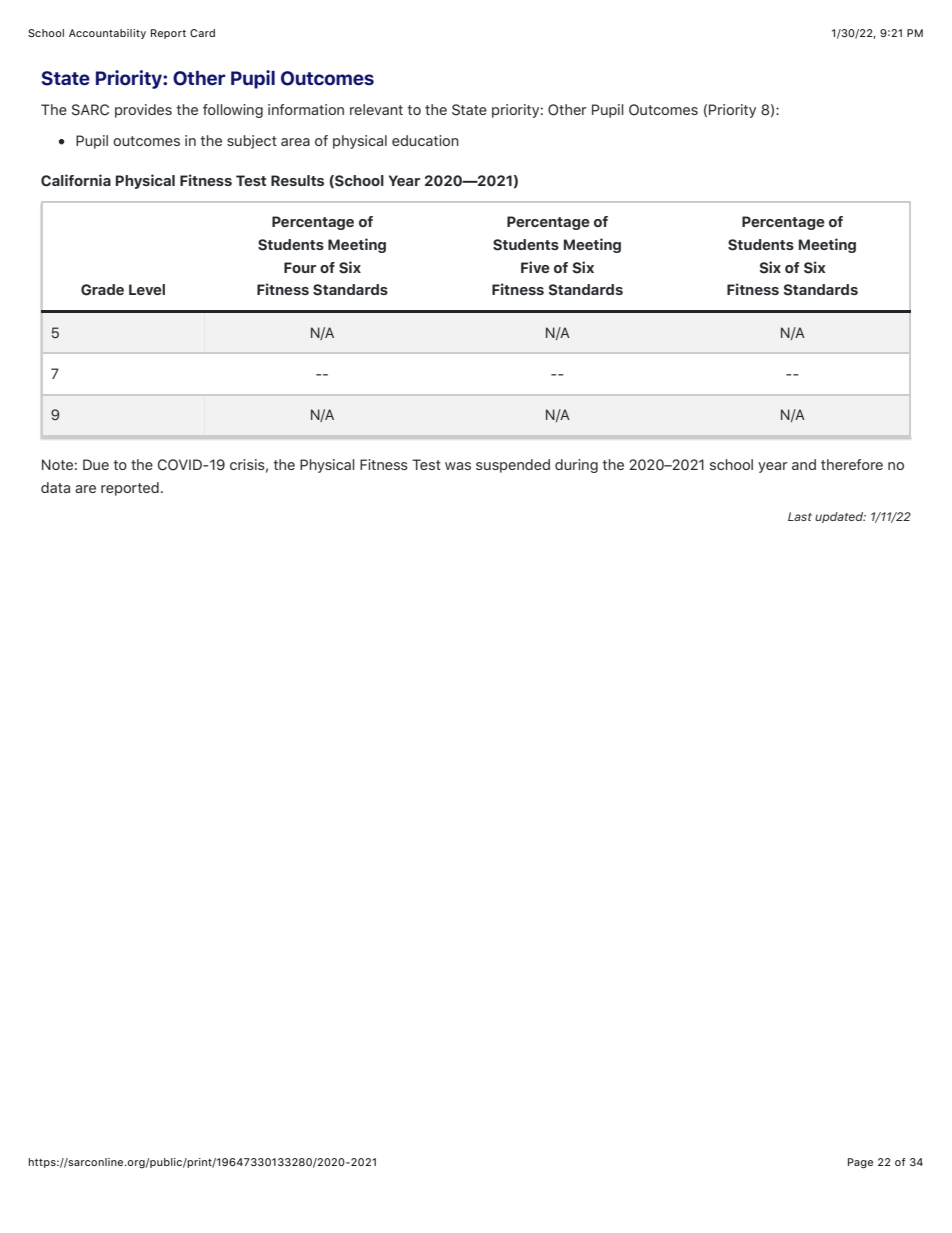  I want to click on Last, so click(800, 516).
